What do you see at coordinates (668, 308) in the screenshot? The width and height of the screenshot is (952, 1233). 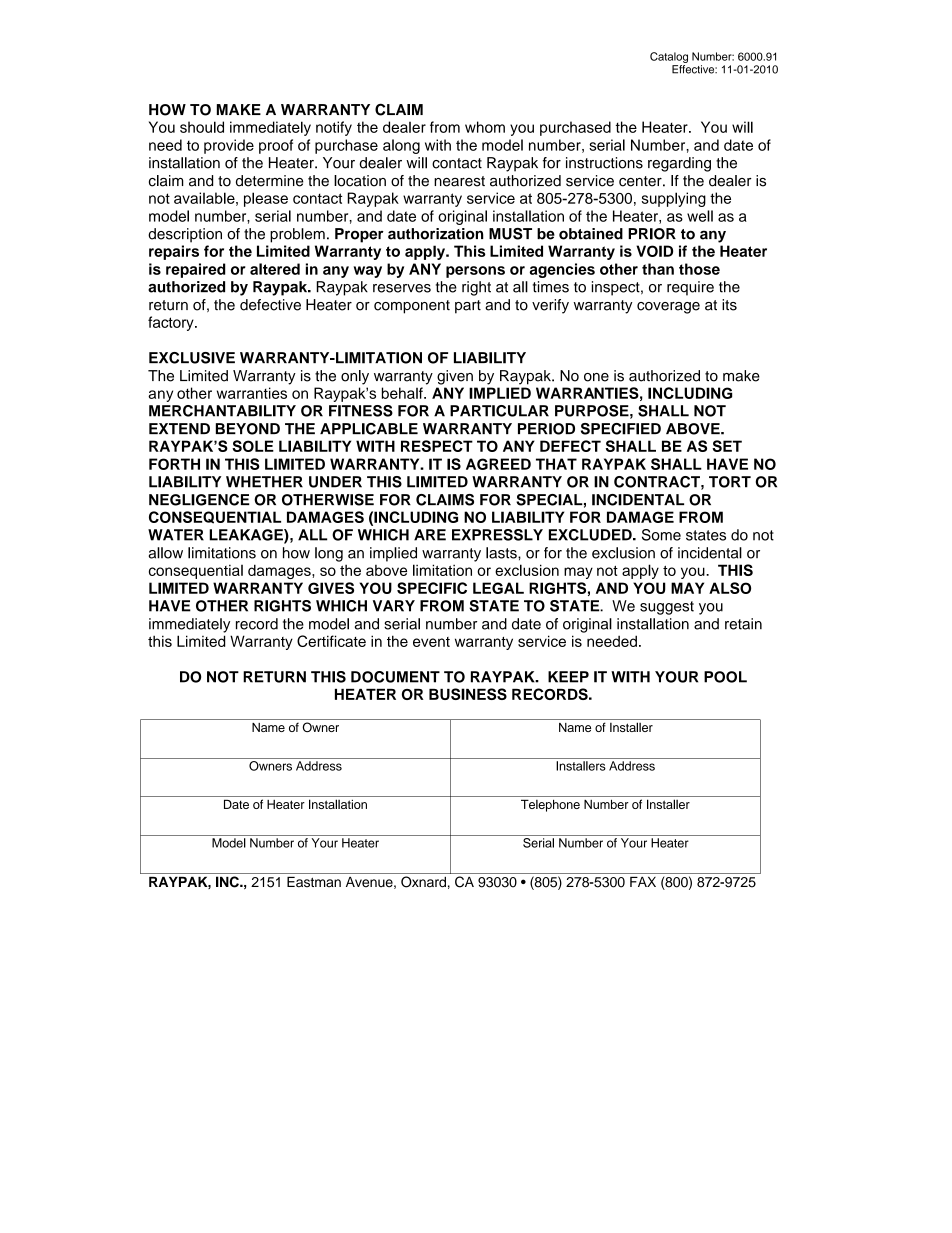 I see `coverage` at bounding box center [668, 308].
